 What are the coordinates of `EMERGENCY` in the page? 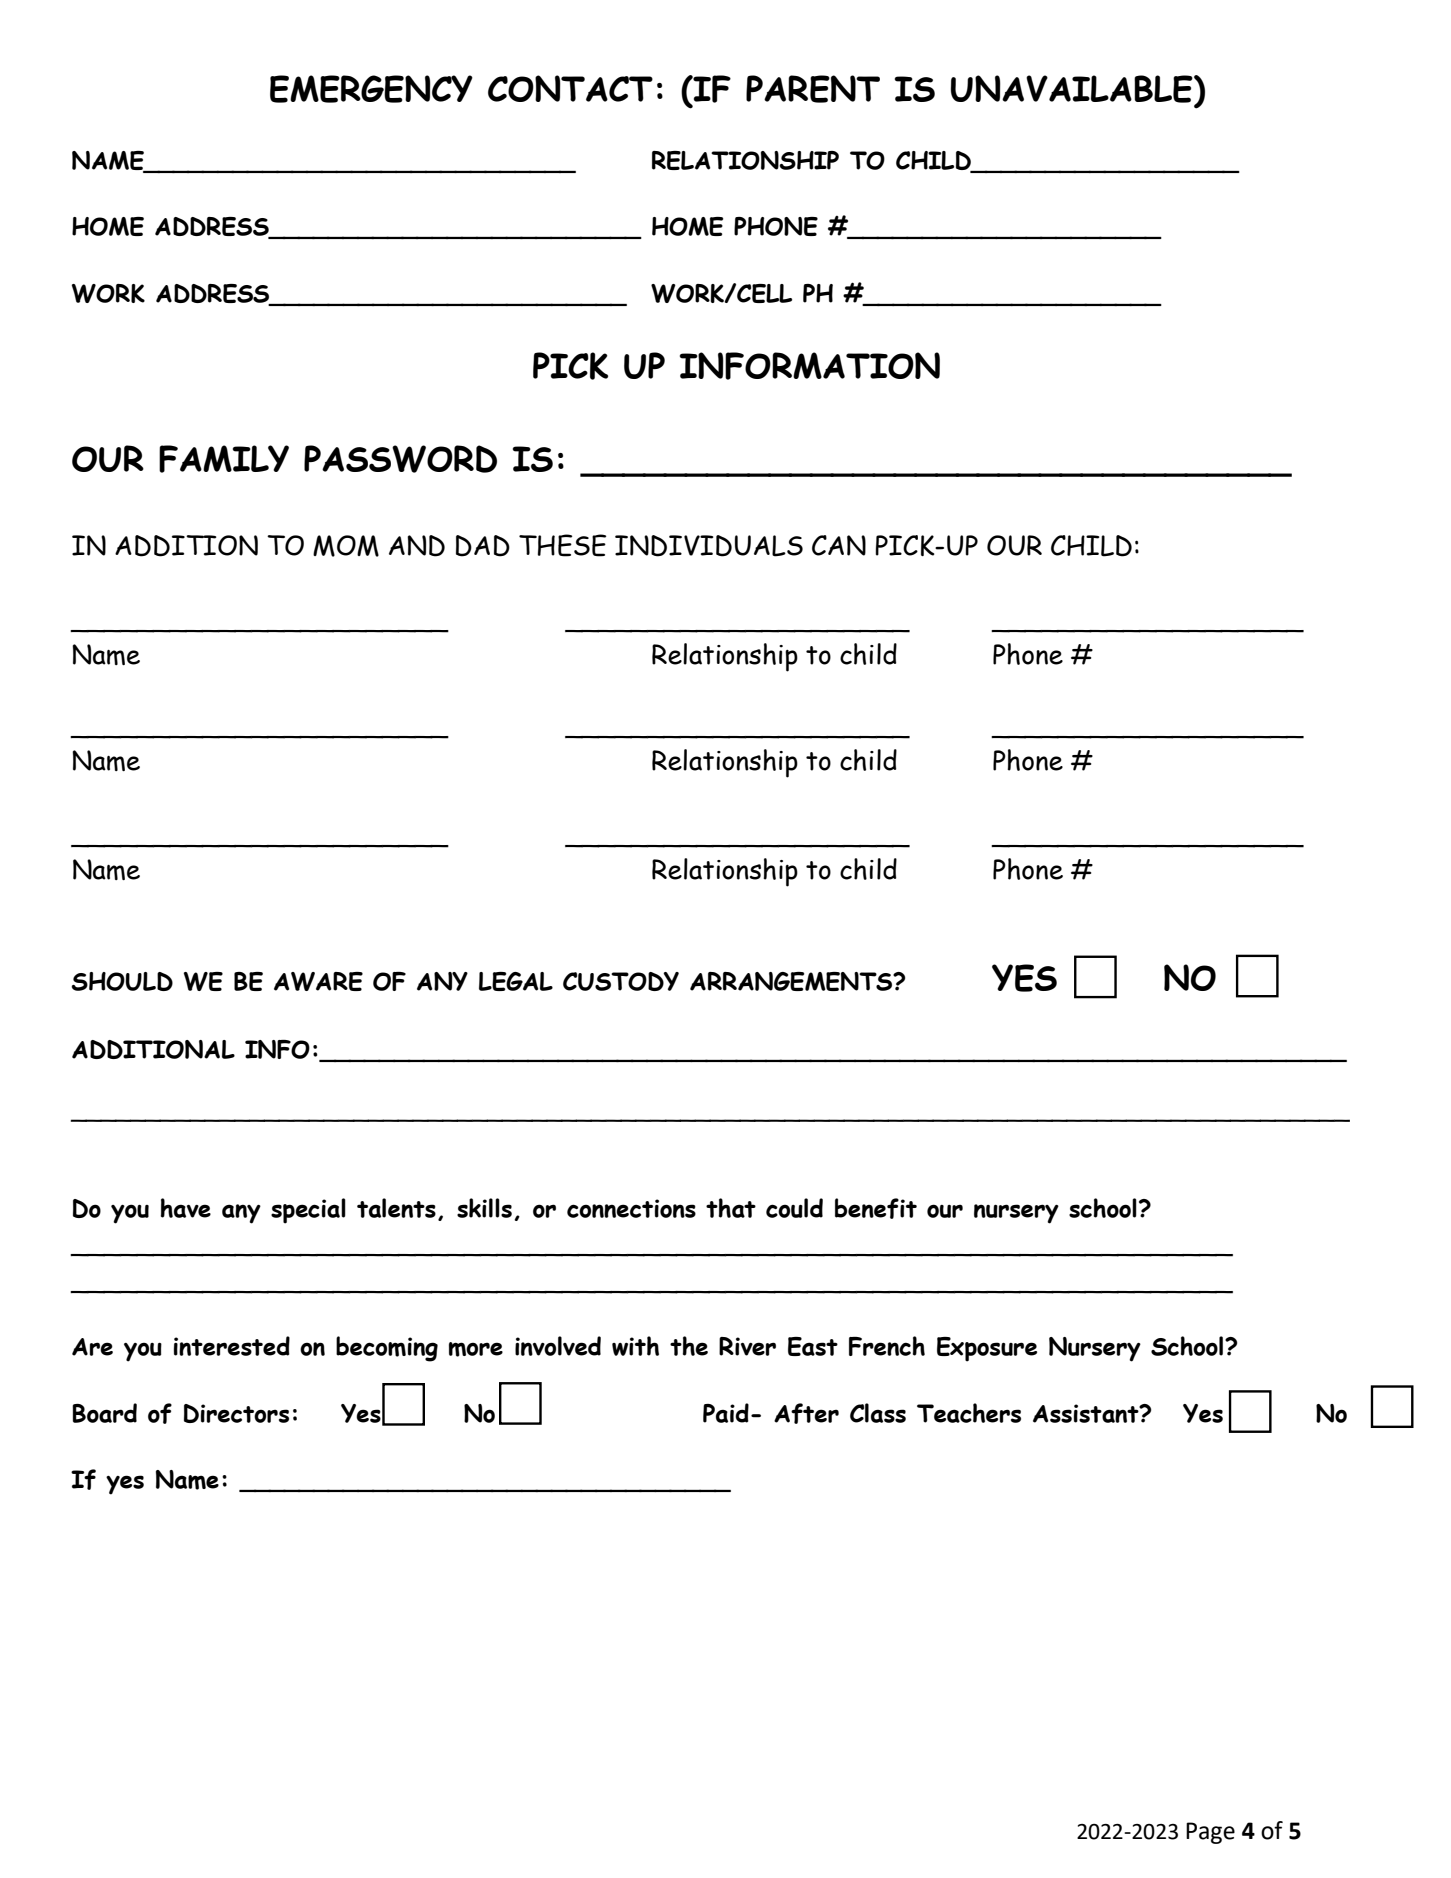 It's located at (371, 89).
